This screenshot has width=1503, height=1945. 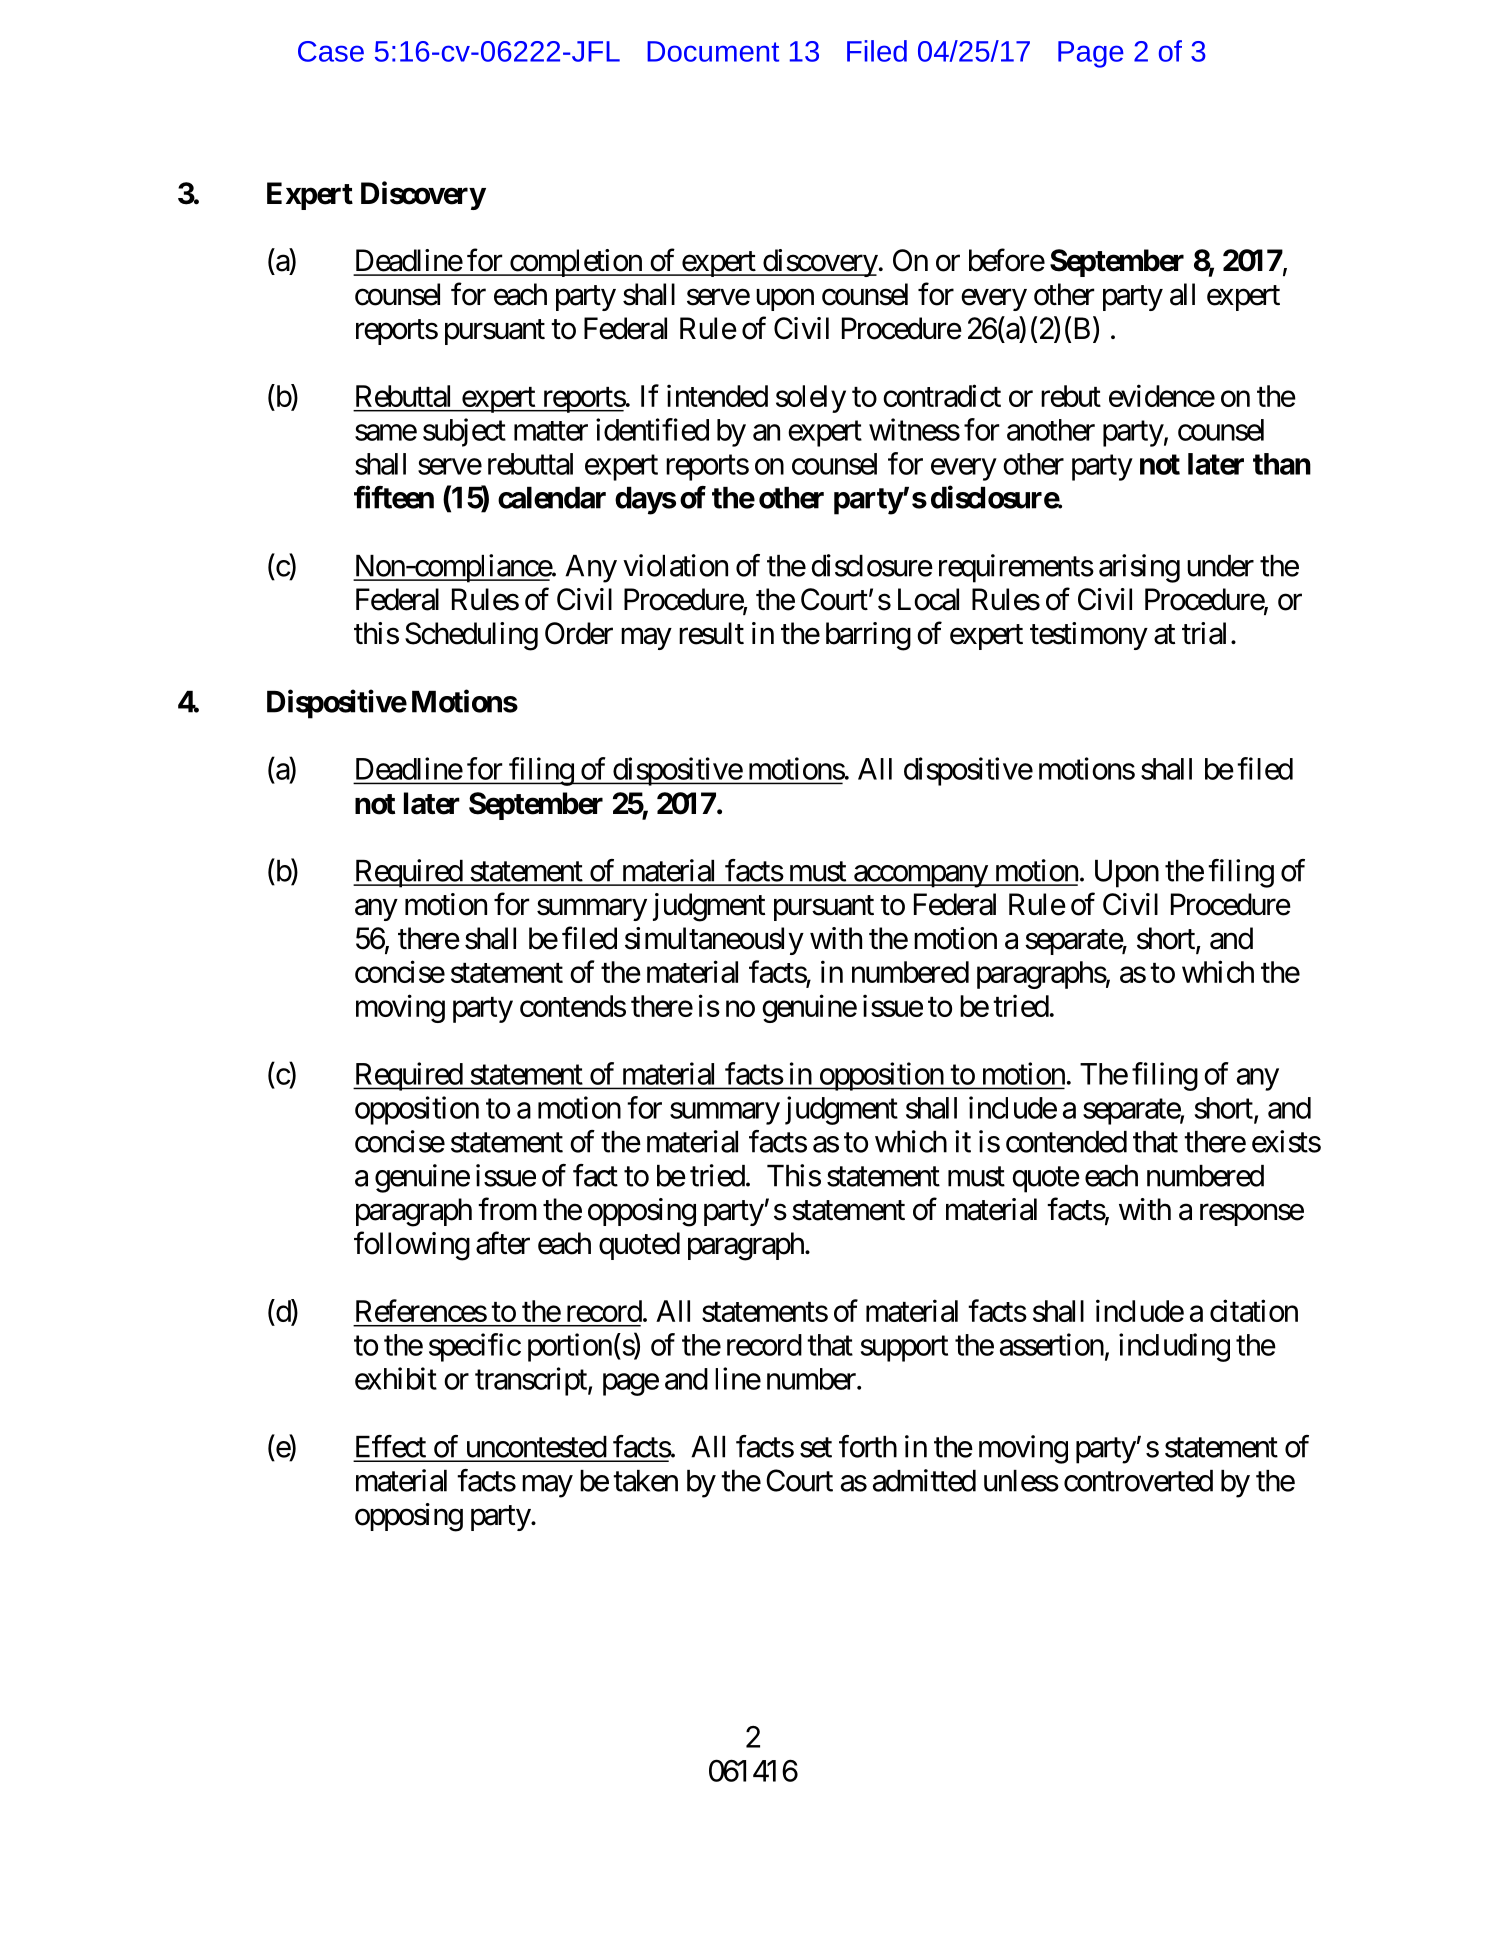 I want to click on simultaneously, so click(x=714, y=941).
